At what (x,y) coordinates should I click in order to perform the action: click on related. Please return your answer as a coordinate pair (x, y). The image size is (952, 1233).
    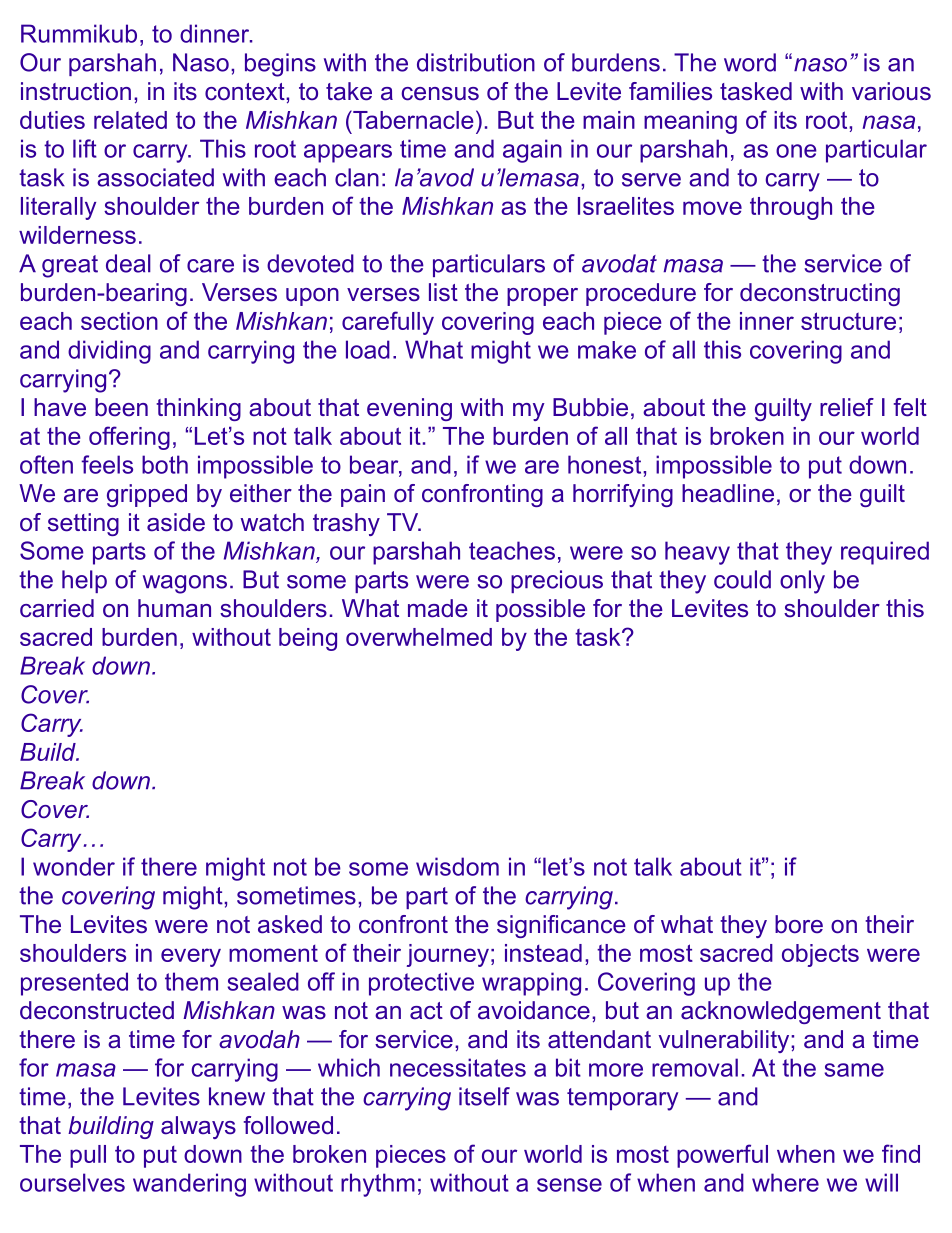
    Looking at the image, I should click on (130, 120).
